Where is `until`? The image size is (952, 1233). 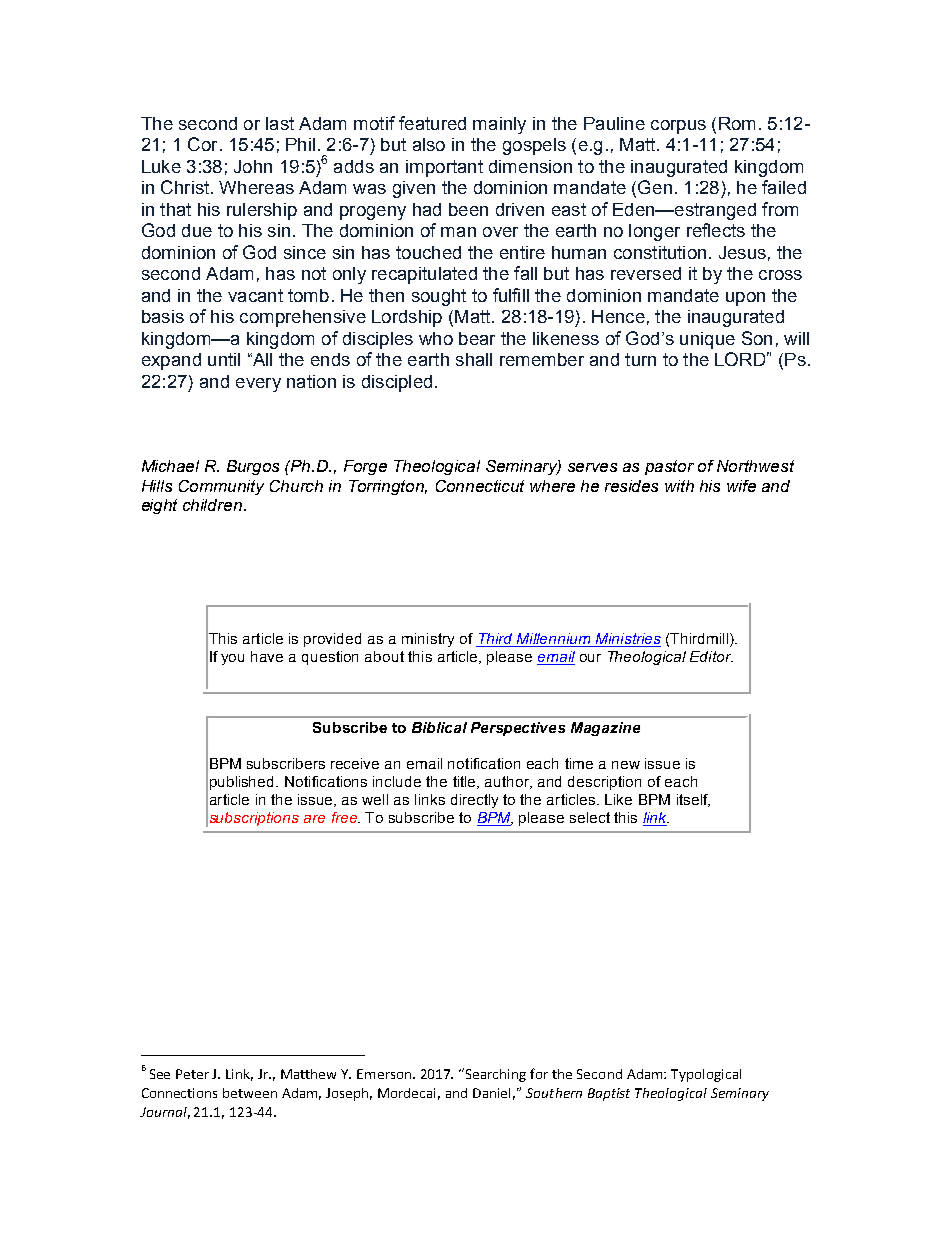 until is located at coordinates (224, 359).
